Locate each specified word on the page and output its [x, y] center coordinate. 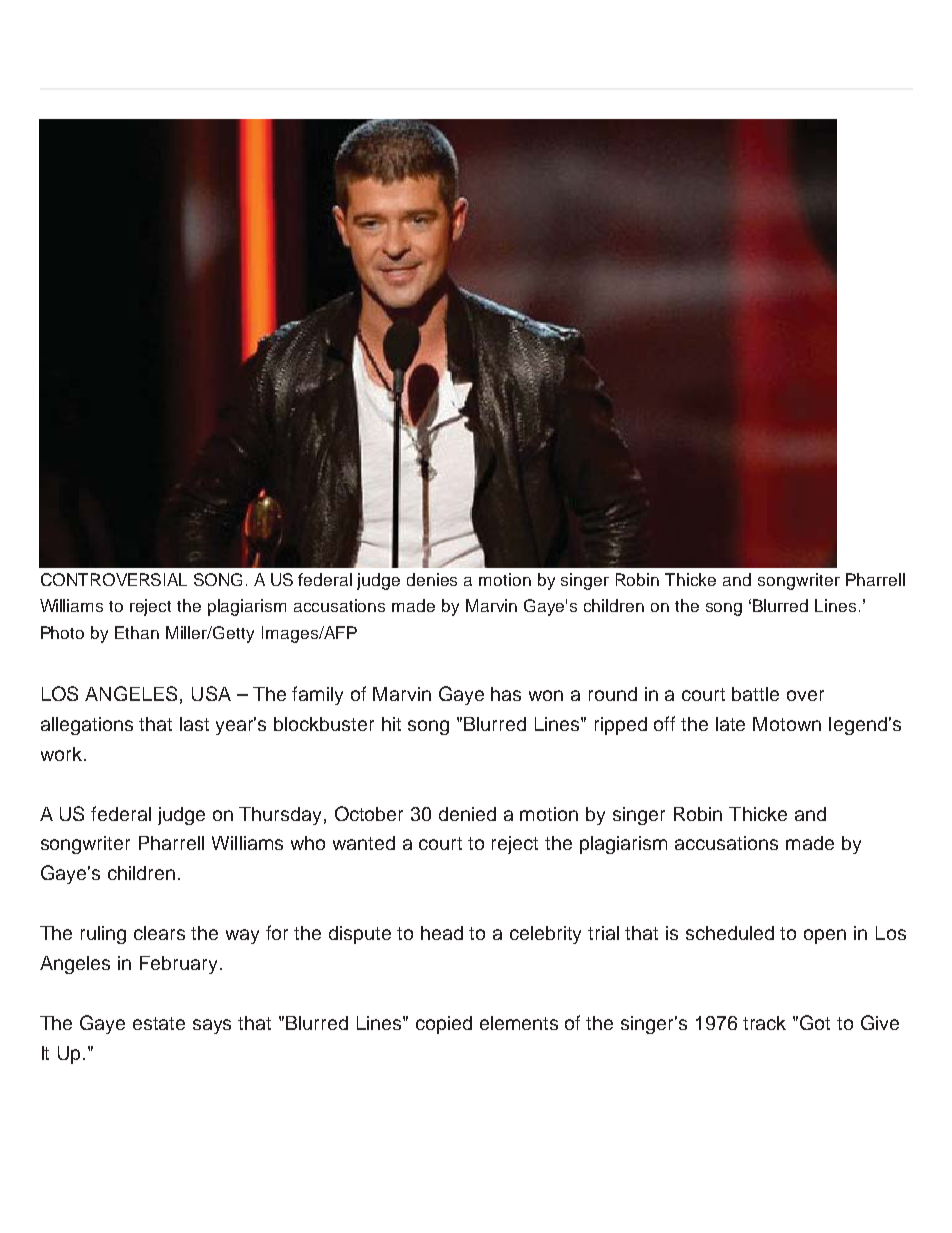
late [730, 724]
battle [755, 694]
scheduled [730, 933]
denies [432, 579]
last [194, 724]
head [442, 933]
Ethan [137, 632]
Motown [787, 724]
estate [159, 1023]
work [61, 754]
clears [159, 933]
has [506, 694]
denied [467, 814]
